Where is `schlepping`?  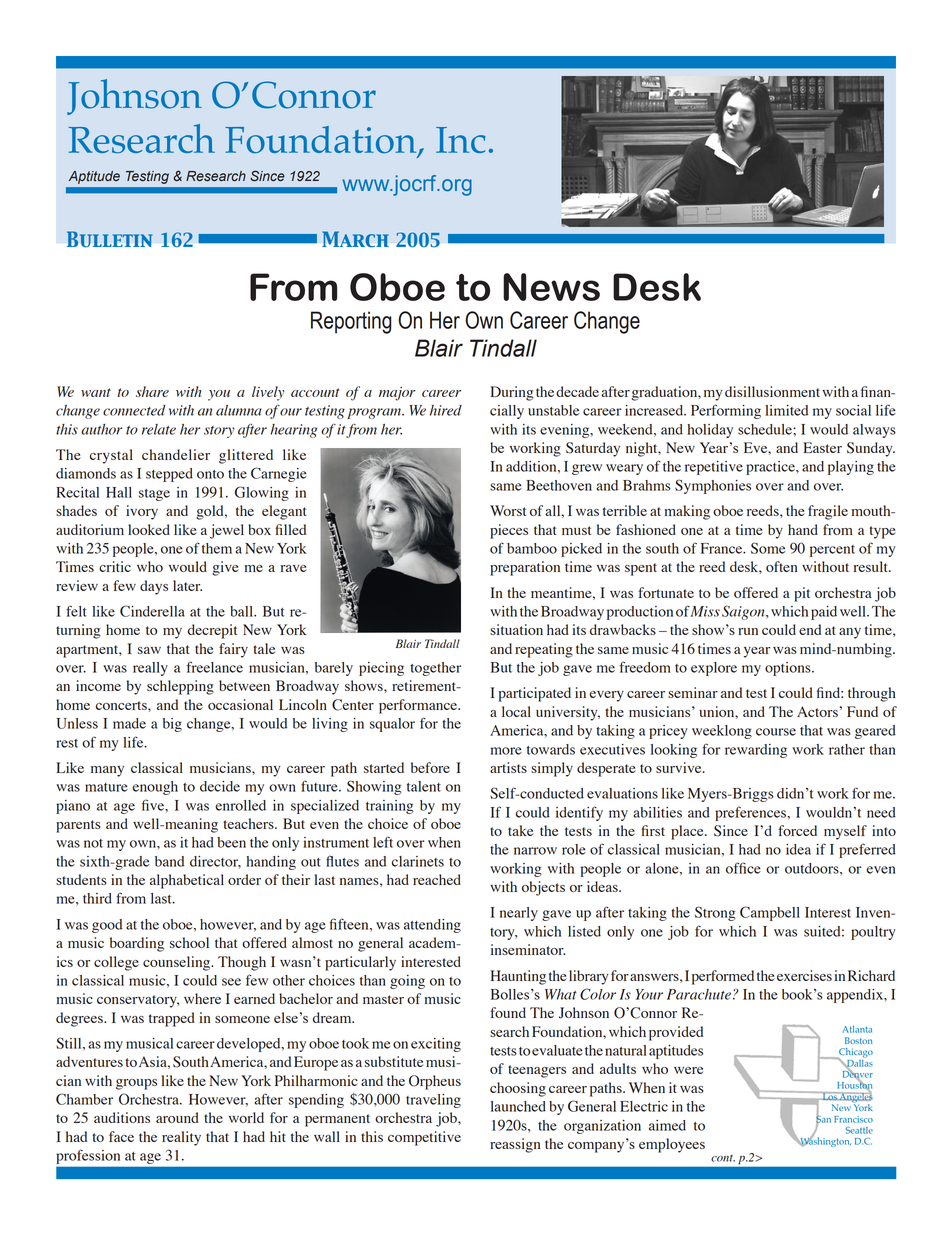 schlepping is located at coordinates (180, 687).
